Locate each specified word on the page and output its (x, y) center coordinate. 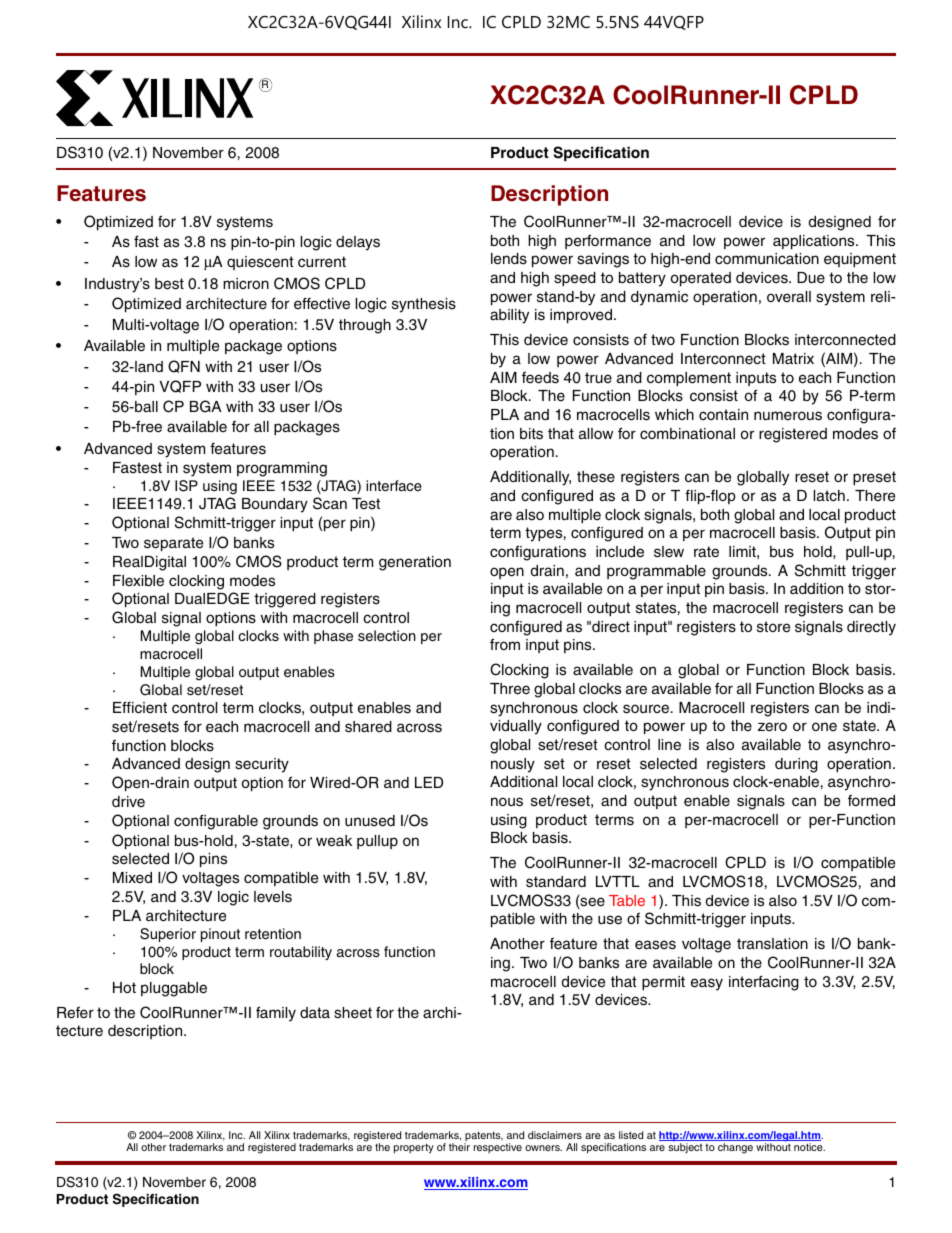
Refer (75, 1012)
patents (483, 1137)
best (169, 284)
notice (809, 1147)
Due (811, 277)
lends (509, 259)
